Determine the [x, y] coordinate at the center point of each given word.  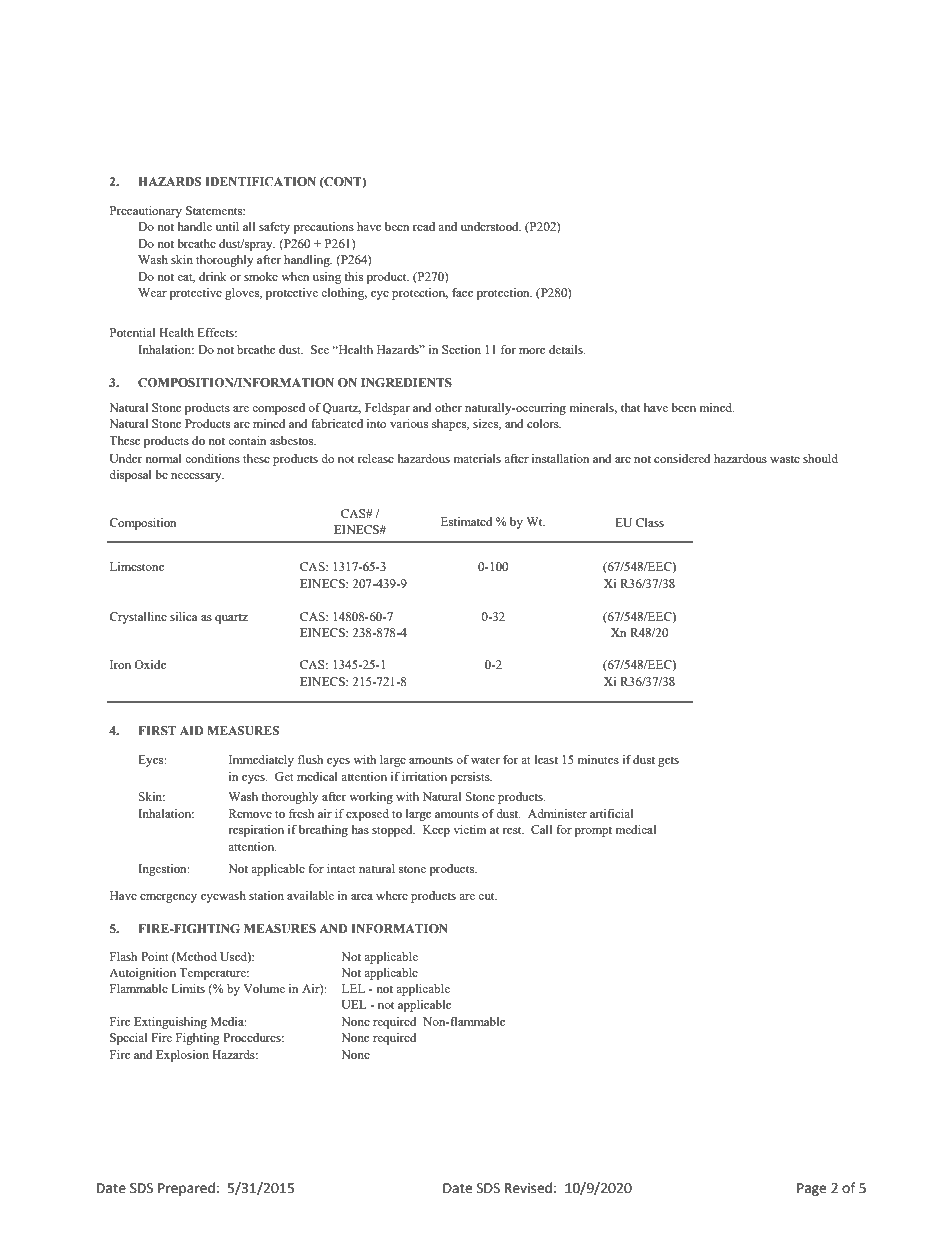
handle [194, 226]
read [424, 226]
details [567, 349]
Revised [528, 1188]
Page [811, 1189]
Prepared [186, 1189]
